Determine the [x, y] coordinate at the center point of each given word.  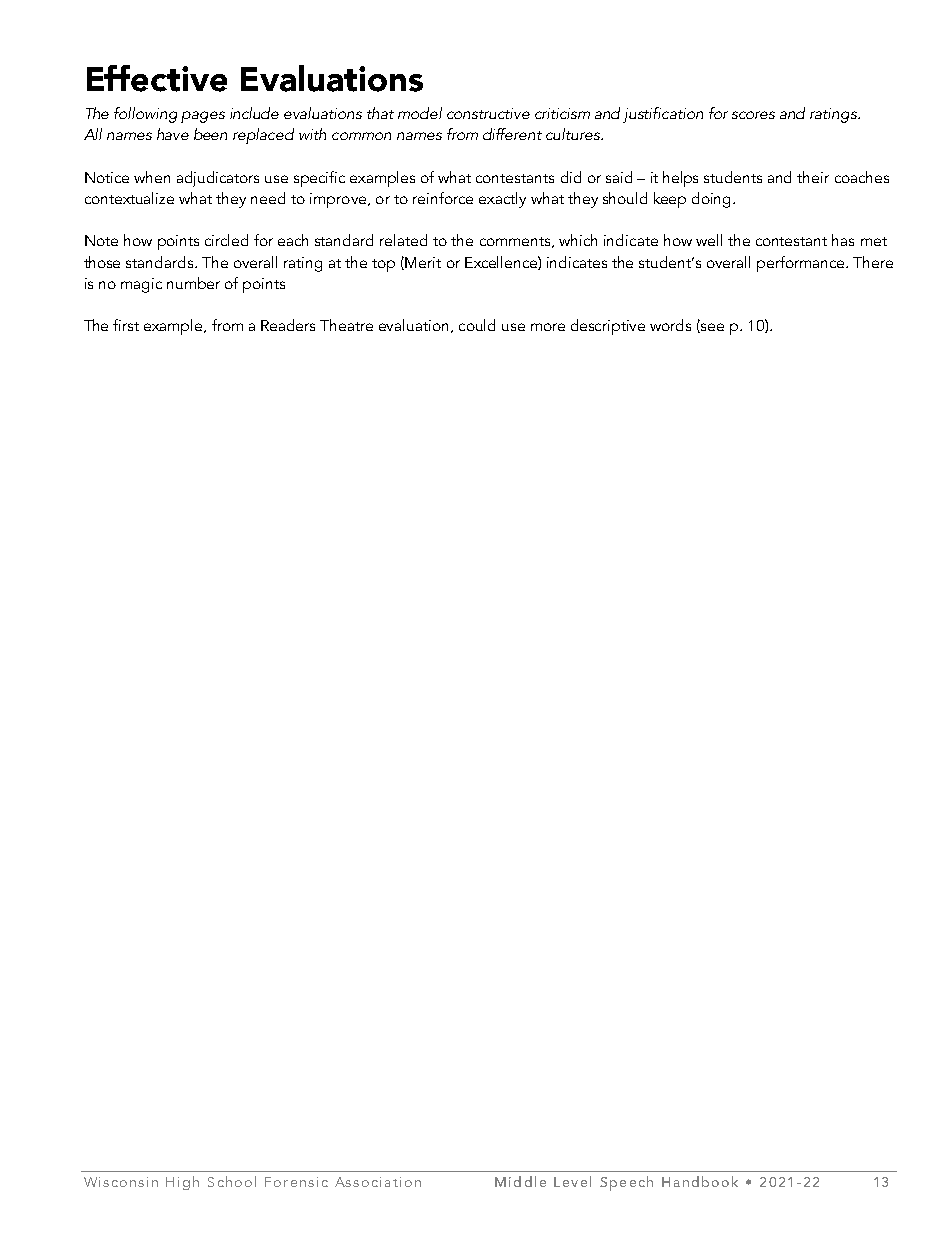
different [512, 134]
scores [753, 115]
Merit [423, 262]
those [102, 262]
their [813, 177]
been [210, 134]
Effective [157, 78]
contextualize [129, 198]
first [126, 325]
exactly [502, 200]
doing [713, 200]
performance [802, 264]
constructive [488, 113]
